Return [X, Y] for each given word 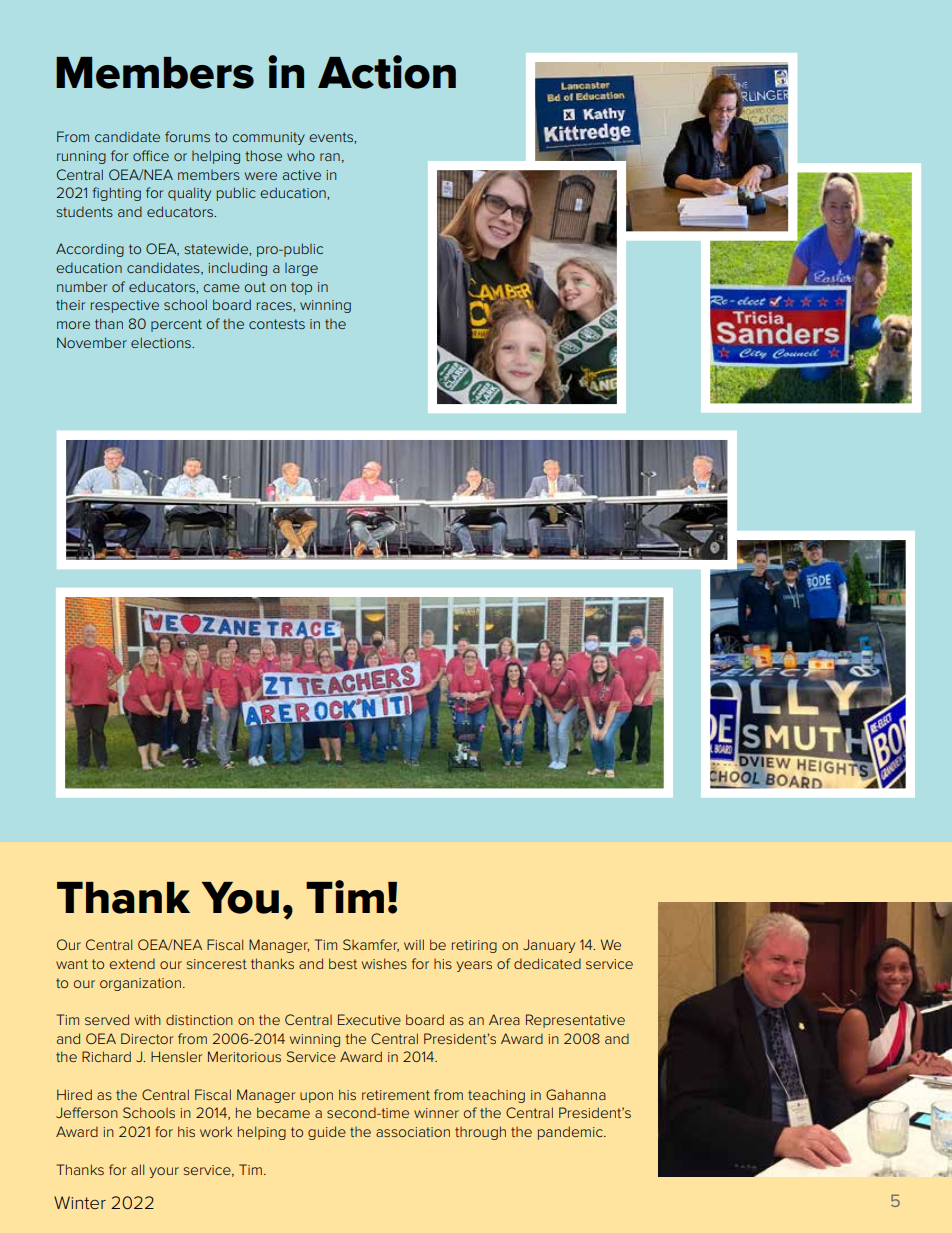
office [151, 155]
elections [162, 342]
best [343, 963]
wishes [384, 963]
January [549, 946]
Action [387, 72]
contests [277, 324]
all [137, 1169]
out [255, 287]
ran [330, 157]
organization [140, 984]
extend [132, 964]
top [301, 288]
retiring [474, 946]
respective [125, 306]
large [301, 269]
